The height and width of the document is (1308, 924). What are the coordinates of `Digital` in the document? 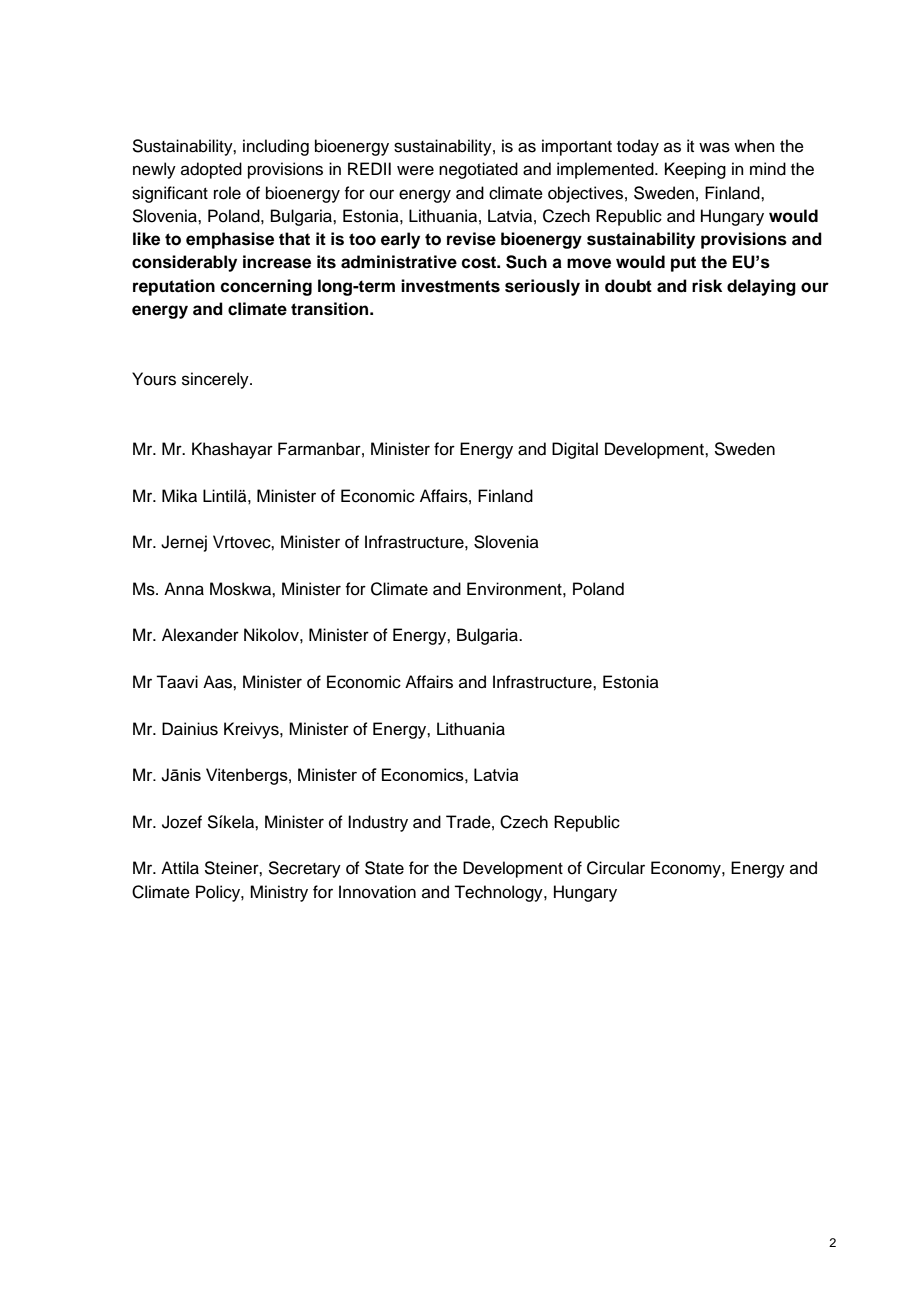 It's located at (575, 450).
